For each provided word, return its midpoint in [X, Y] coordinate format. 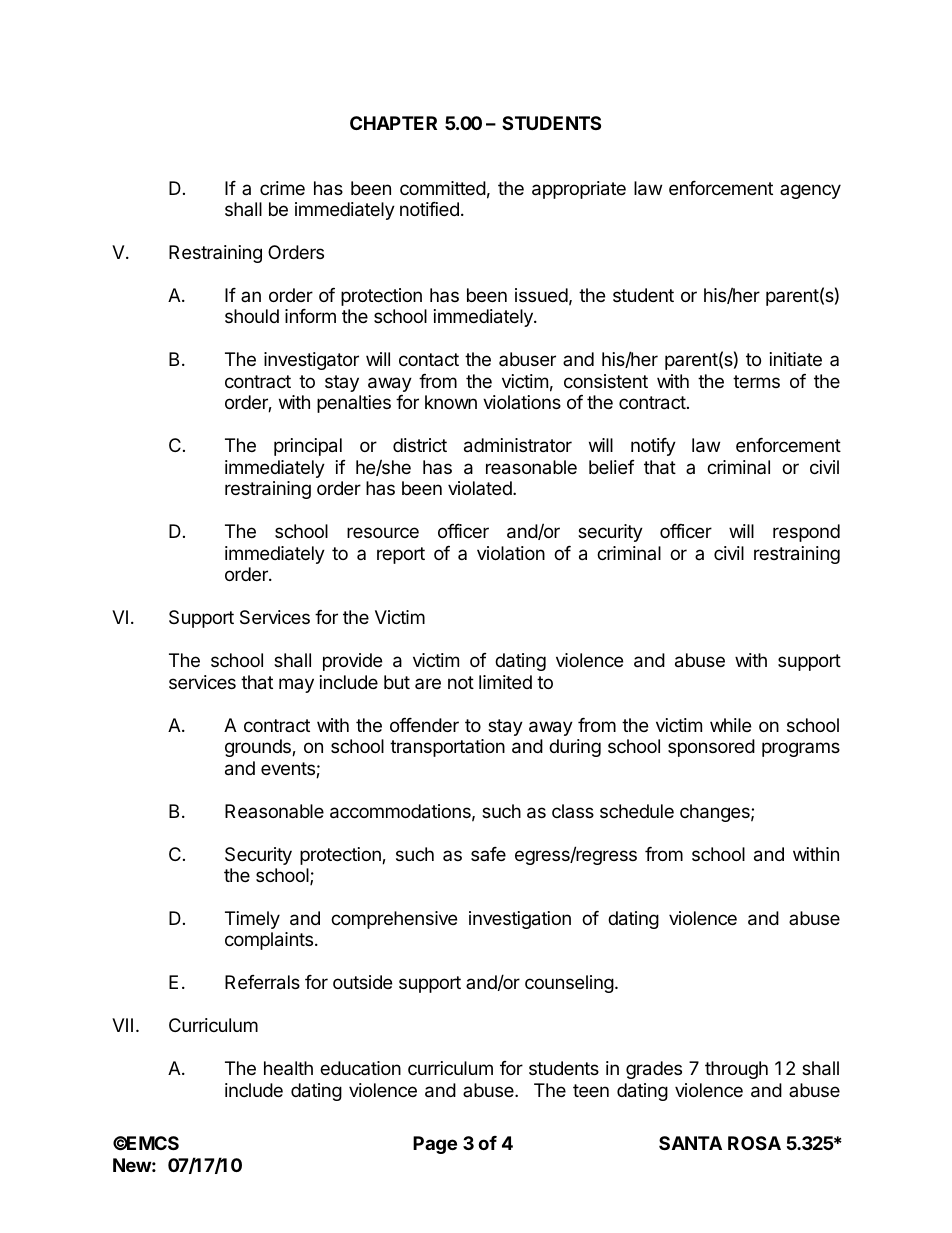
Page [435, 1145]
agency [810, 191]
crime [282, 188]
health [288, 1068]
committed [443, 188]
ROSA [754, 1143]
